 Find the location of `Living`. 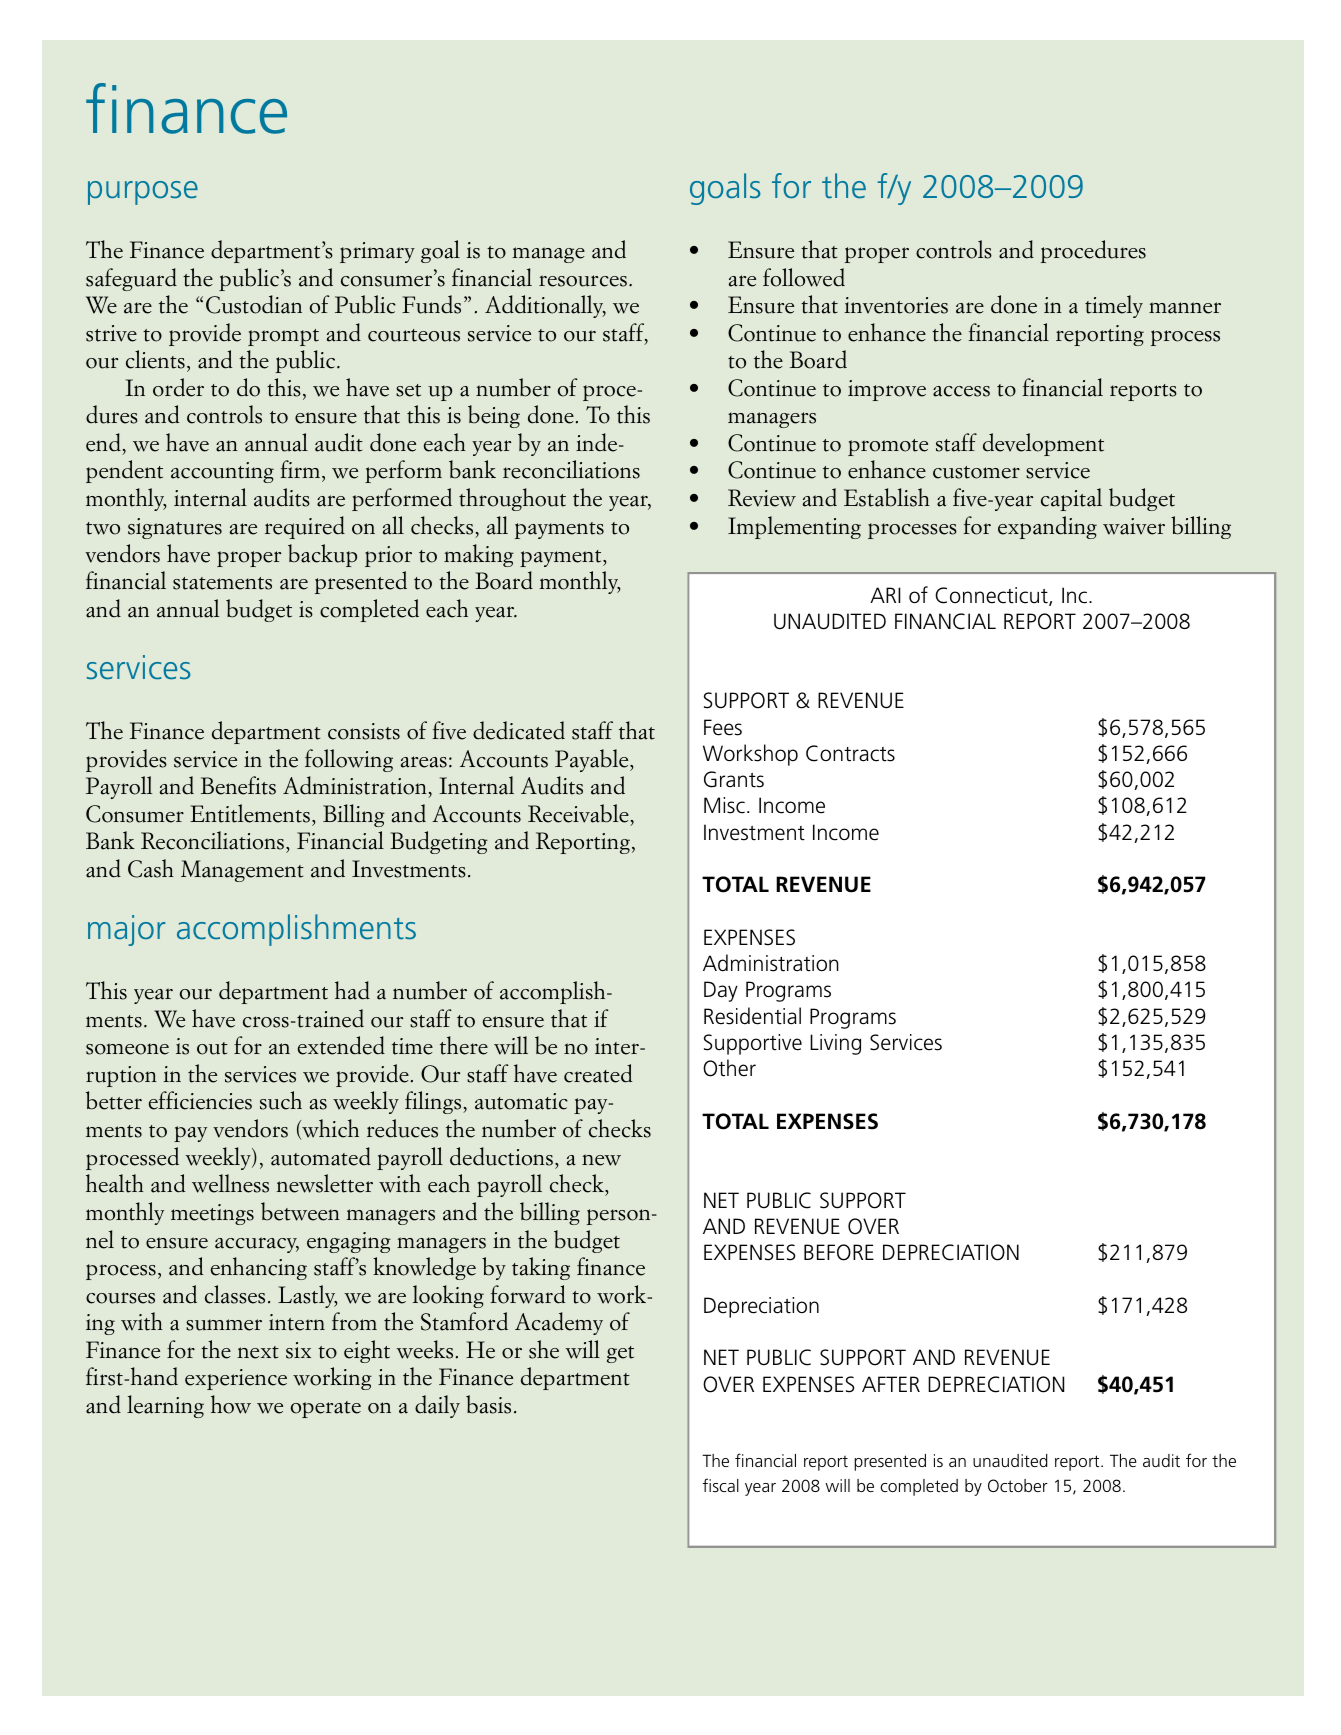

Living is located at coordinates (835, 1044).
